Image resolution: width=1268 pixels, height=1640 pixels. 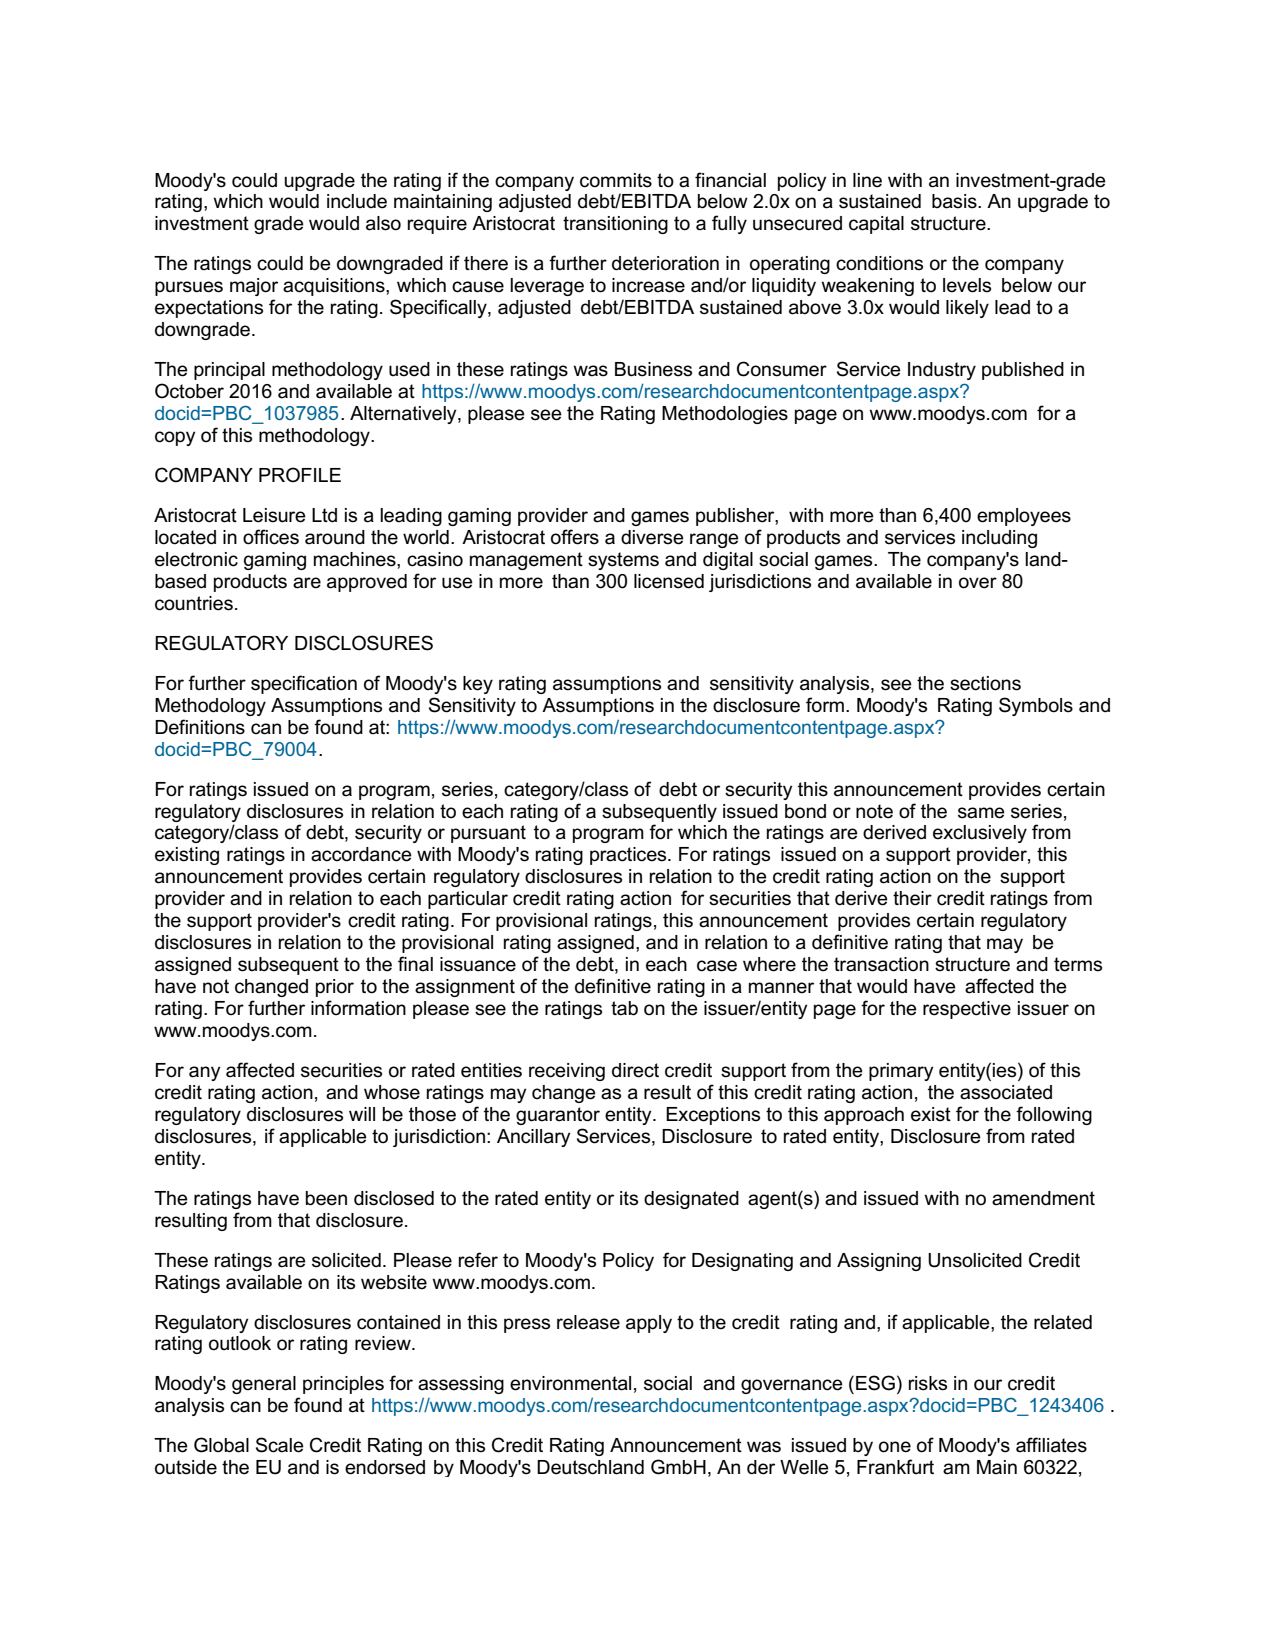 What do you see at coordinates (558, 1116) in the image?
I see `guarantor` at bounding box center [558, 1116].
